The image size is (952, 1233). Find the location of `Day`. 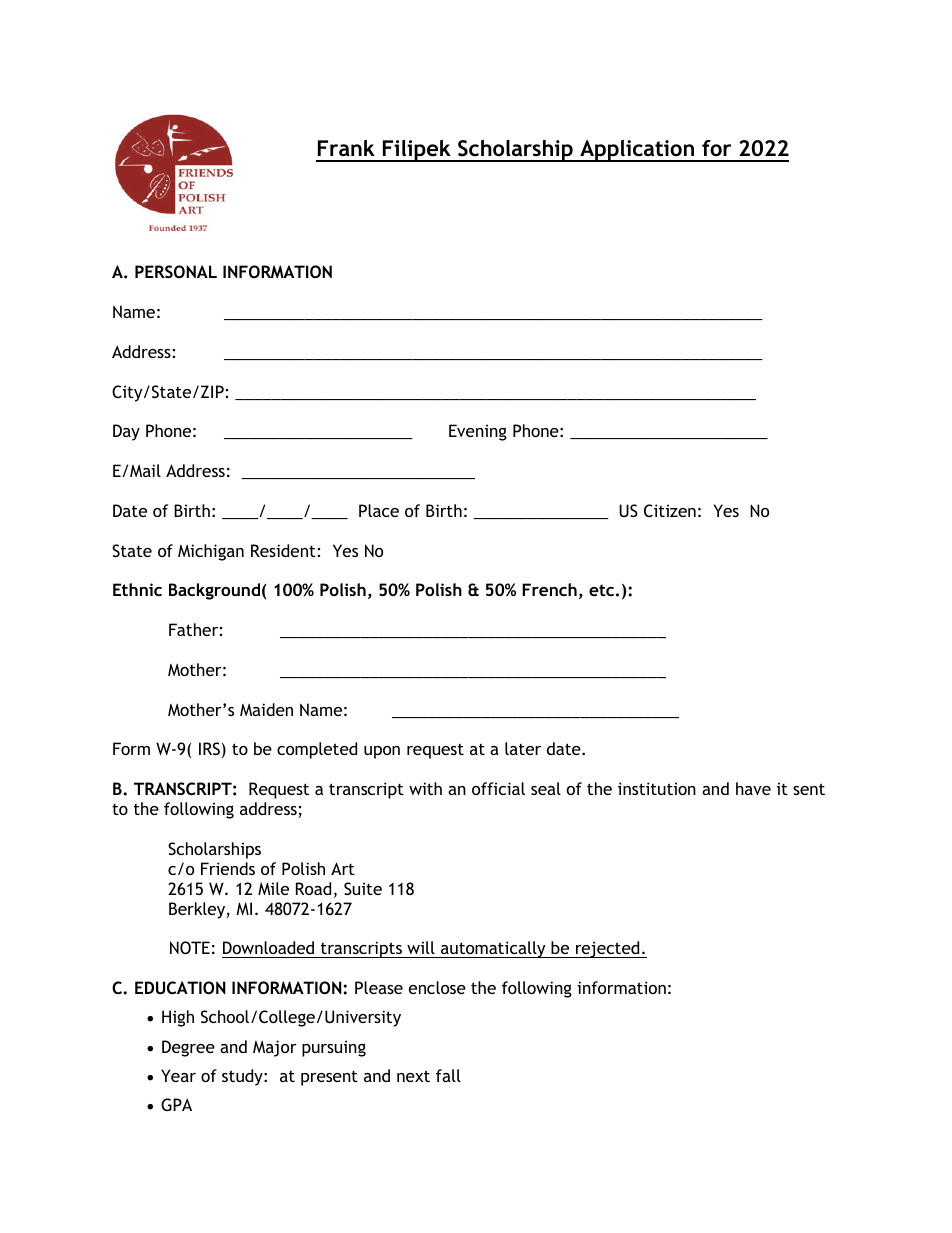

Day is located at coordinates (126, 432).
